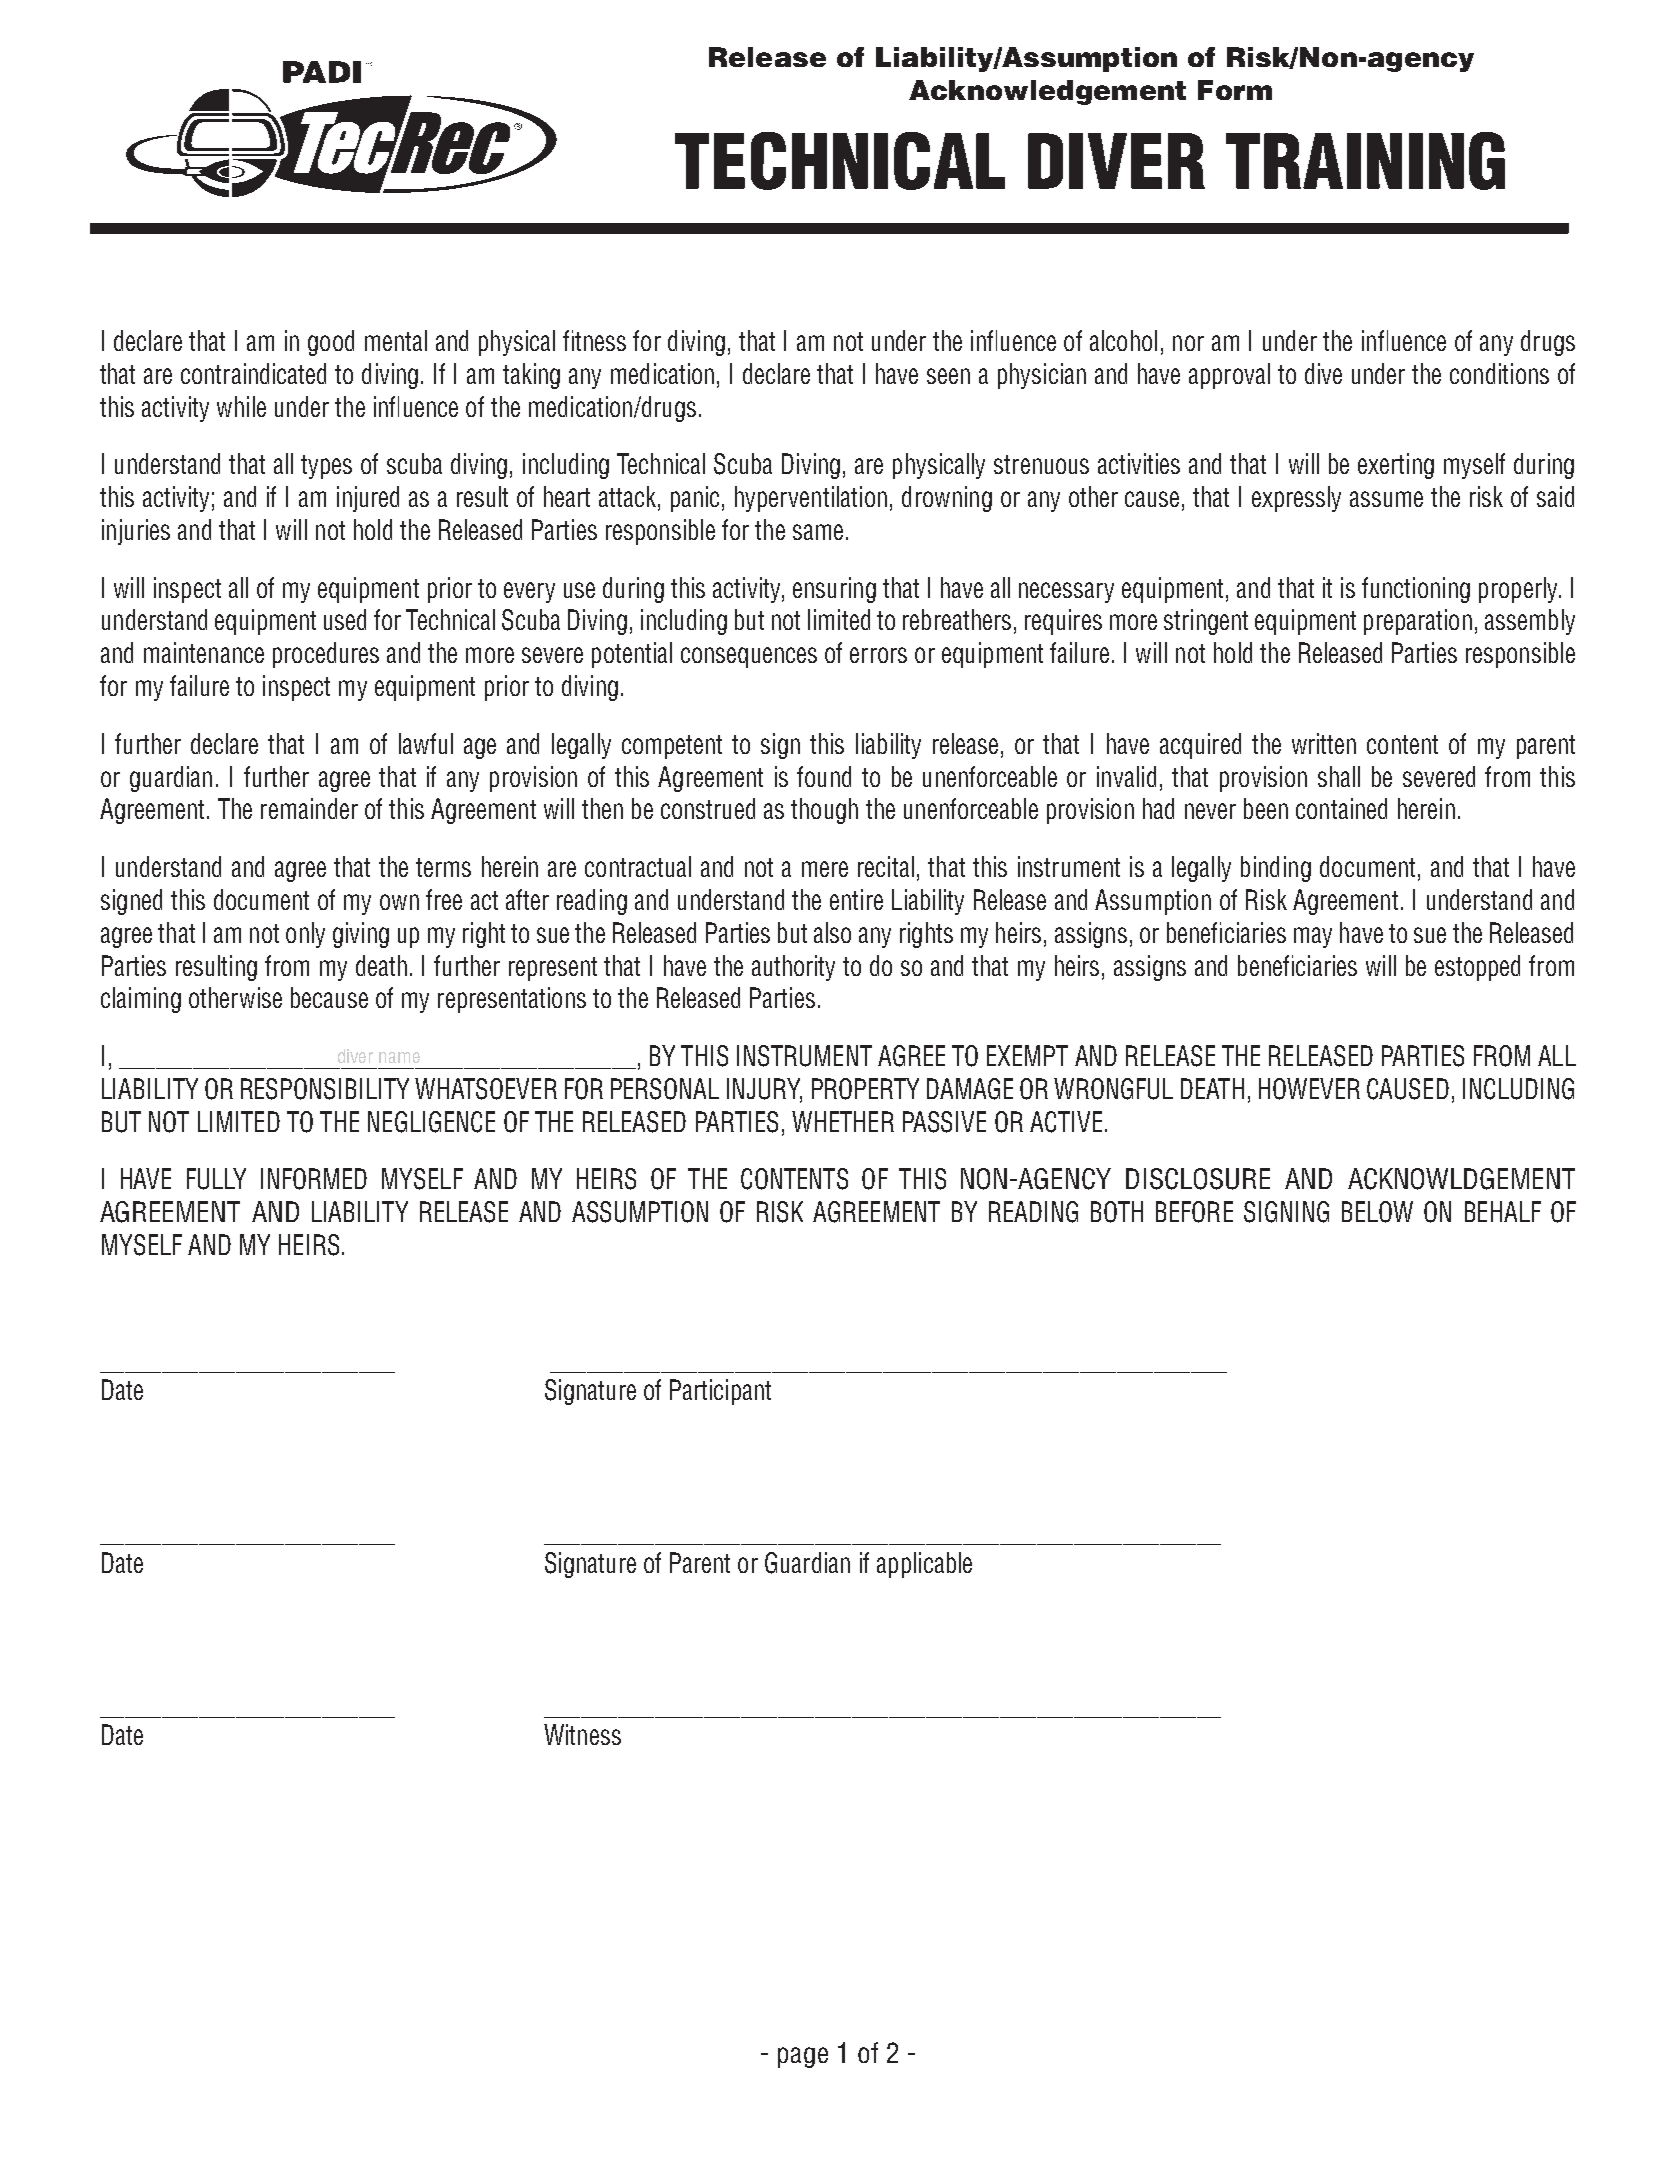 This document has height=2169, width=1676. Describe the element at coordinates (1365, 161) in the document. I see `Training` at that location.
